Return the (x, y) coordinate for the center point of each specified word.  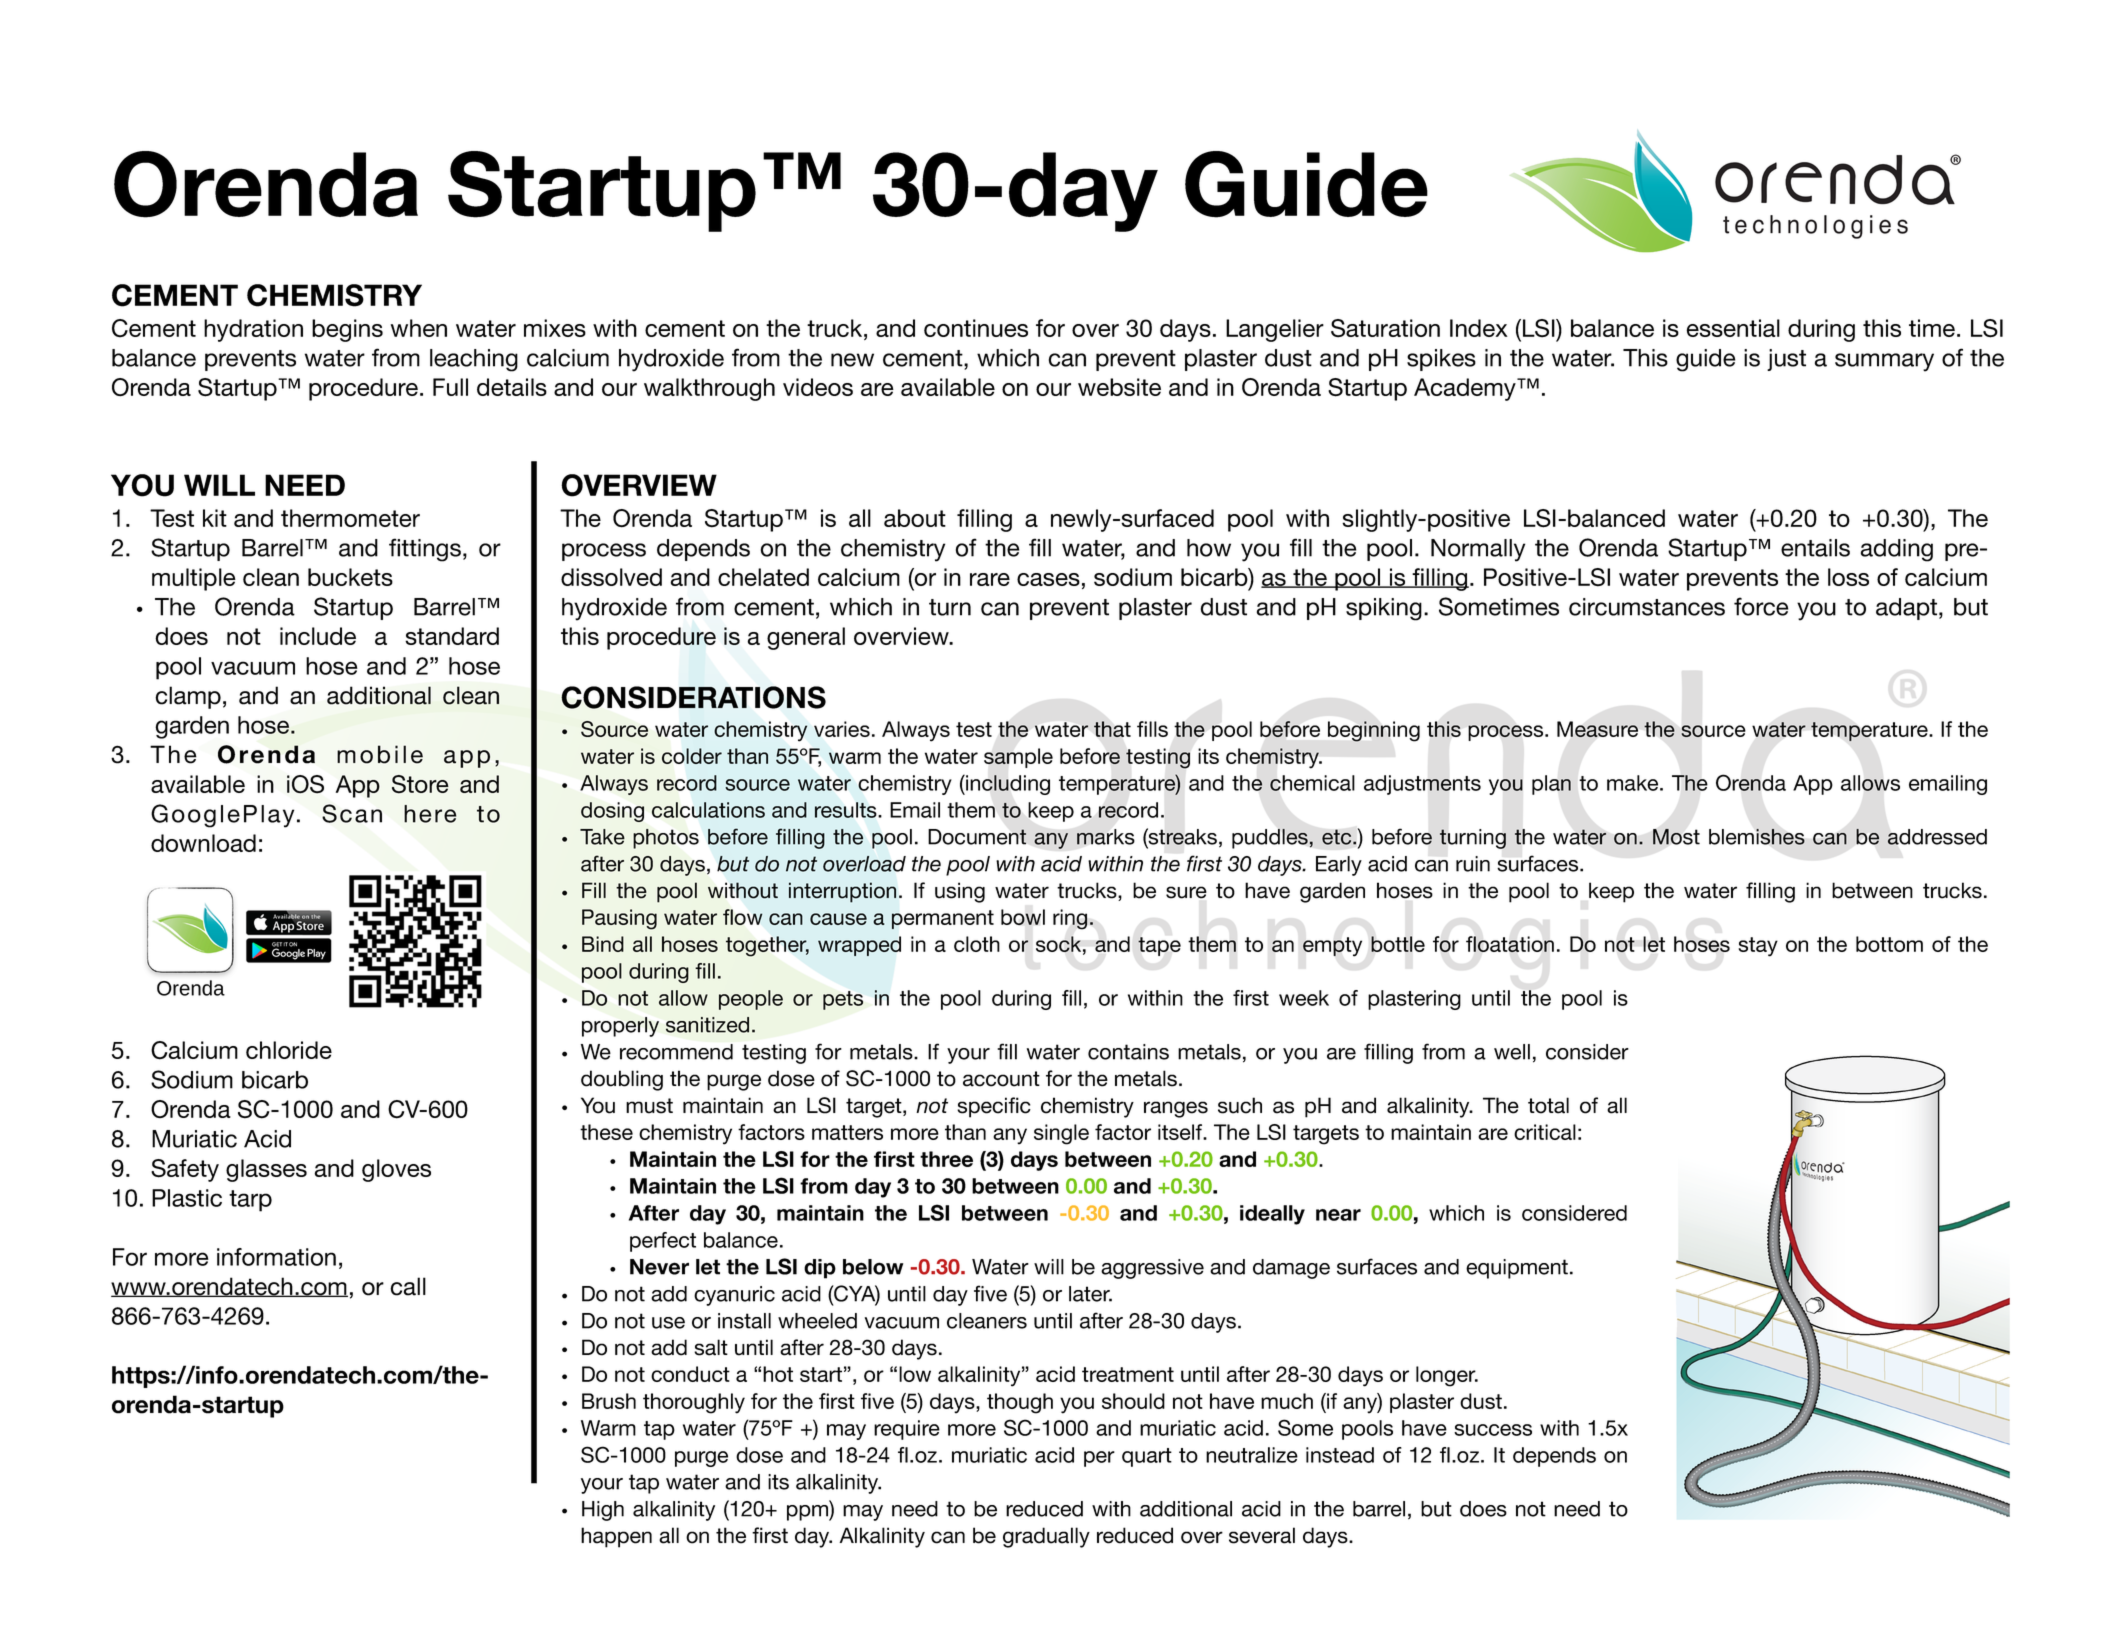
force (1761, 606)
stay (1758, 947)
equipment (1517, 1269)
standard (452, 636)
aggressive (1152, 1269)
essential (1733, 328)
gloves (396, 1170)
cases (1048, 579)
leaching (474, 360)
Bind (603, 944)
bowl (1023, 917)
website (1119, 387)
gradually (1046, 1537)
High (603, 1511)
